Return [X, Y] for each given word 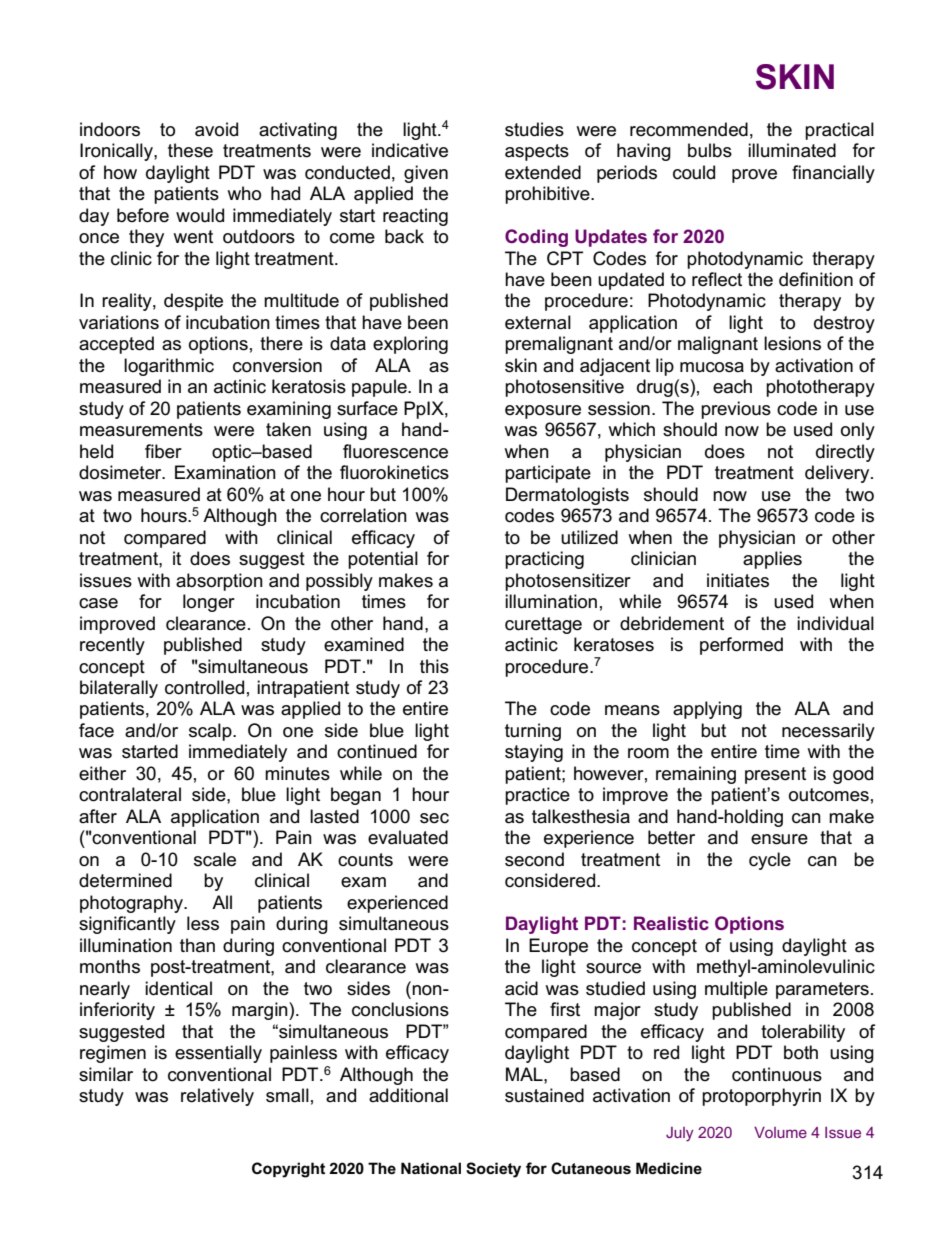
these [190, 150]
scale [215, 859]
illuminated [792, 150]
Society [493, 1170]
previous [736, 410]
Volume [780, 1132]
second [534, 859]
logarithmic [169, 367]
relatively [217, 1097]
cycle [770, 861]
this [434, 666]
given [426, 174]
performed [741, 646]
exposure [543, 412]
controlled [204, 687]
